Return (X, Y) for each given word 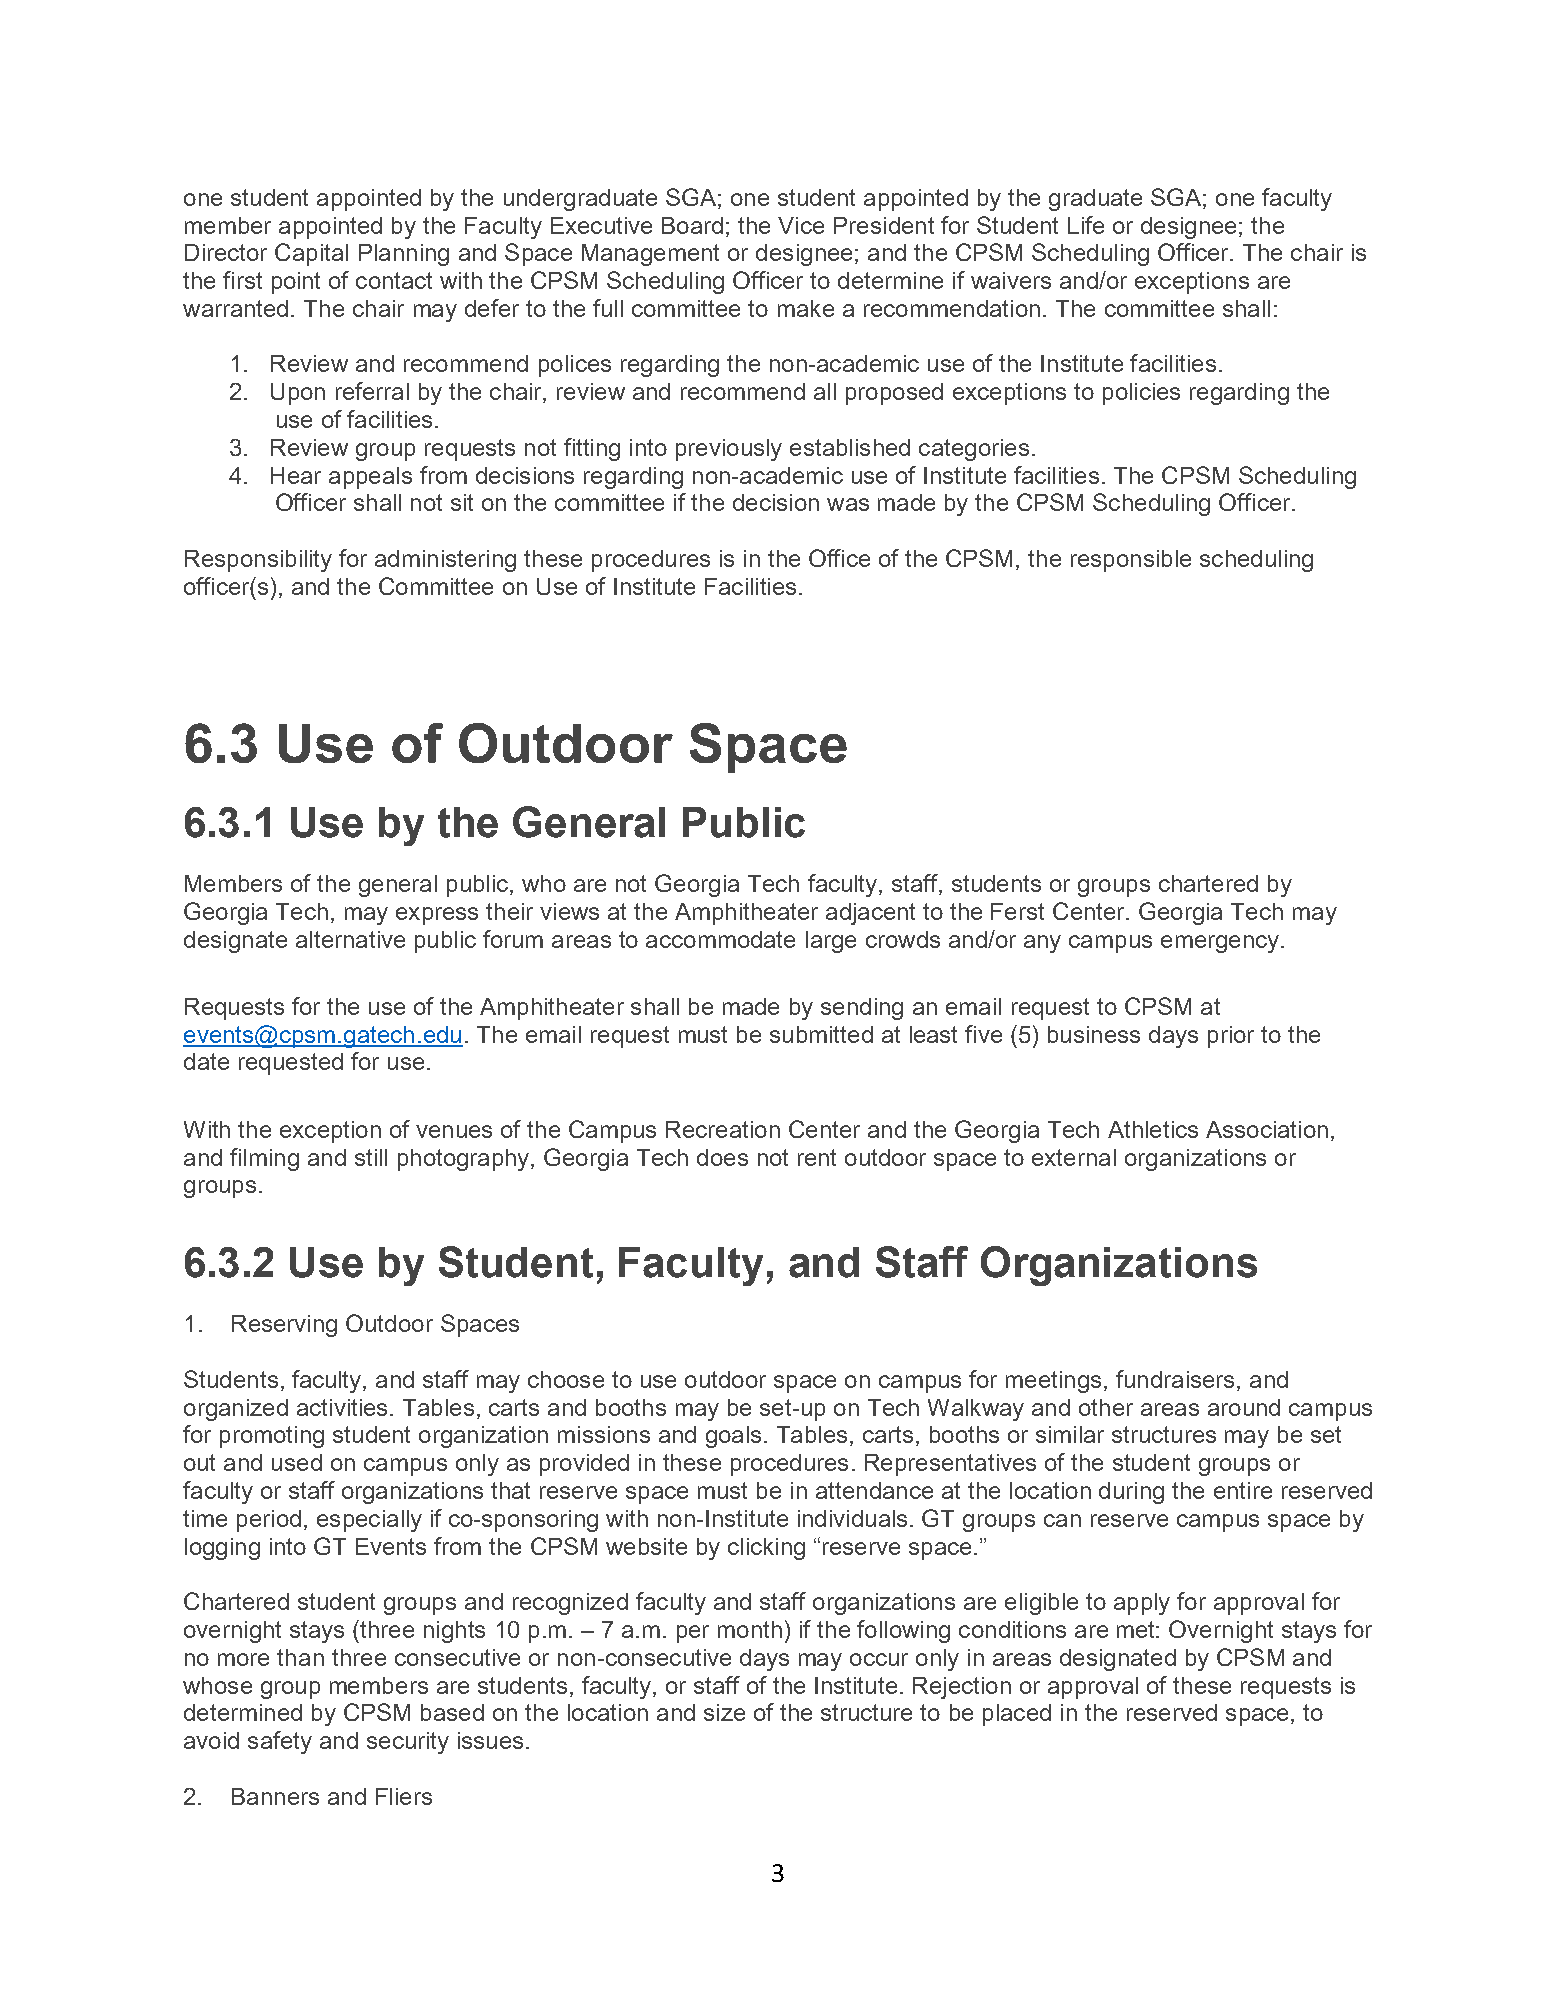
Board (692, 225)
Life (1086, 225)
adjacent (870, 914)
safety (280, 1742)
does (722, 1157)
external (1074, 1157)
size (724, 1712)
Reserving (284, 1326)
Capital (311, 254)
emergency (1221, 944)
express (437, 916)
